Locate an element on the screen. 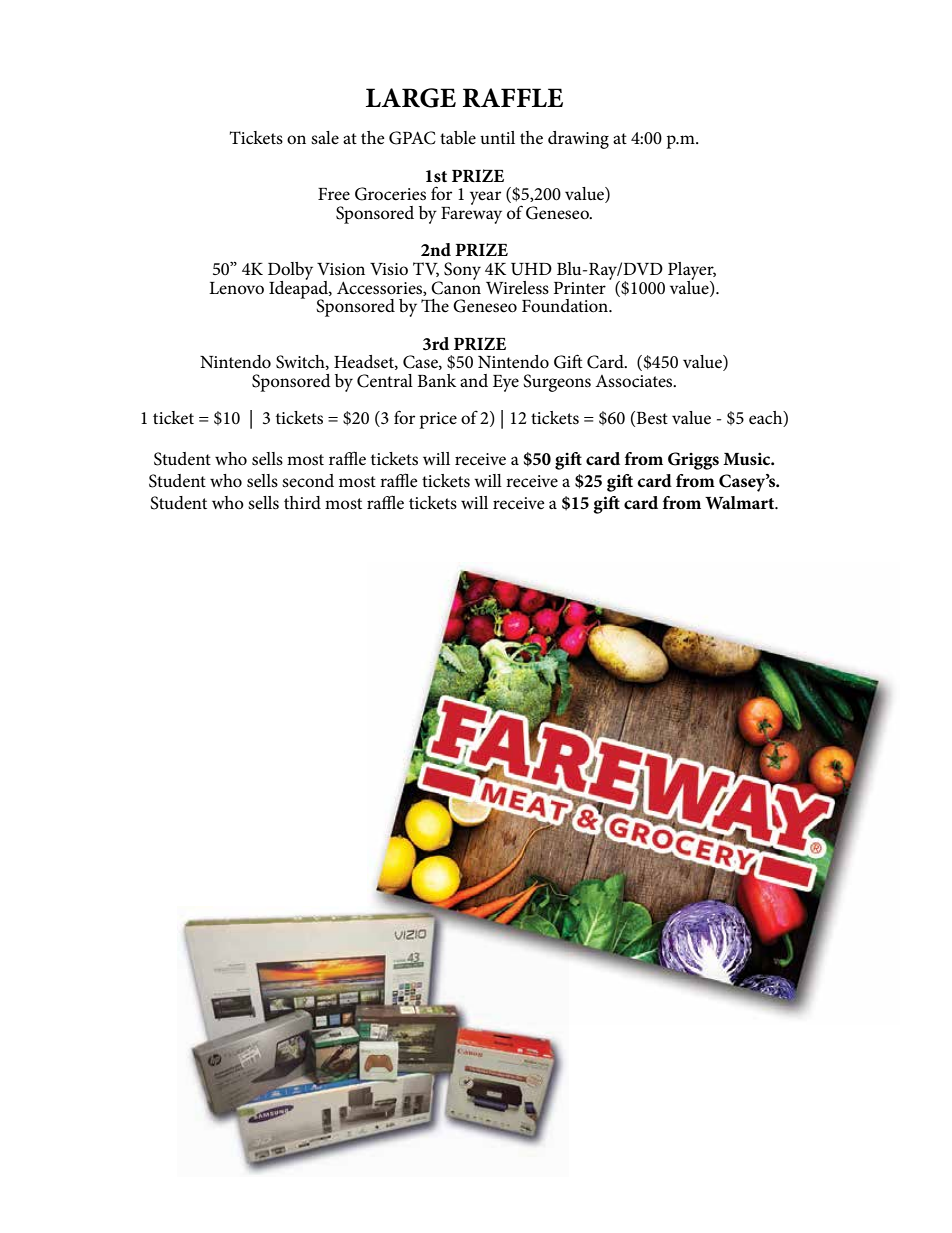 The height and width of the screenshot is (1233, 952). until is located at coordinates (497, 137).
